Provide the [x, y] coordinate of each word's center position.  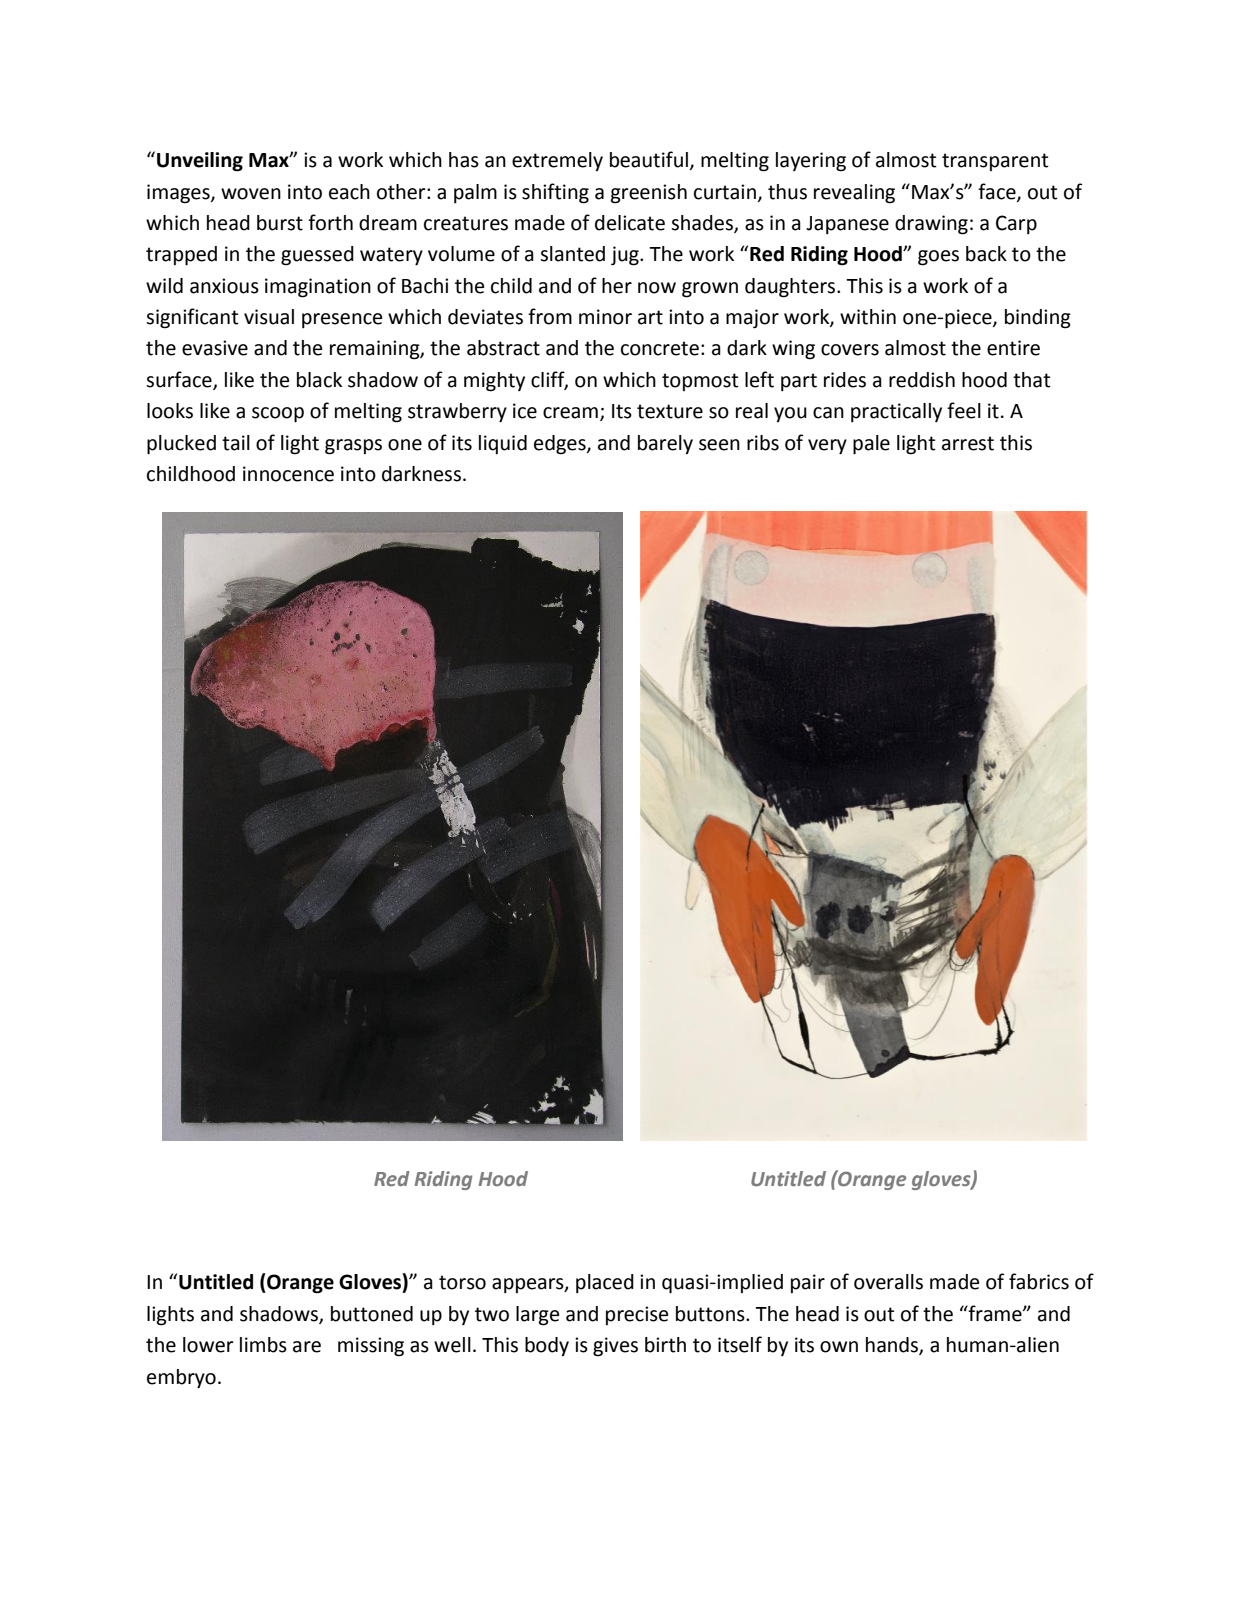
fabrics [1039, 1281]
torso [462, 1282]
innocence [288, 474]
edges [561, 445]
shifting [555, 193]
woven [251, 194]
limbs [263, 1345]
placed [605, 1283]
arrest [968, 443]
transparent [995, 162]
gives [615, 1347]
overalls [888, 1282]
